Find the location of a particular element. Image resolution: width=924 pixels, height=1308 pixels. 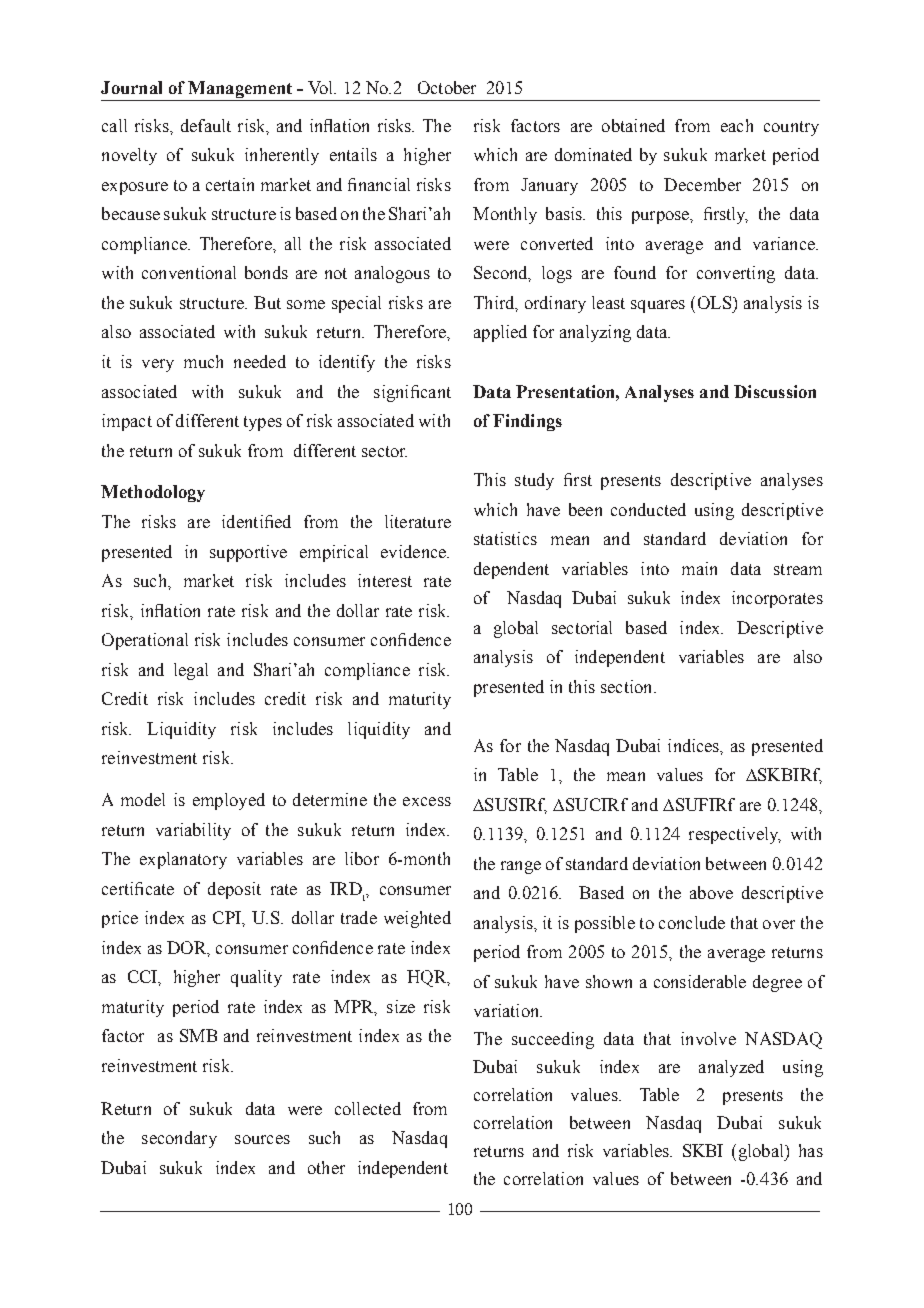

sources is located at coordinates (262, 1139).
